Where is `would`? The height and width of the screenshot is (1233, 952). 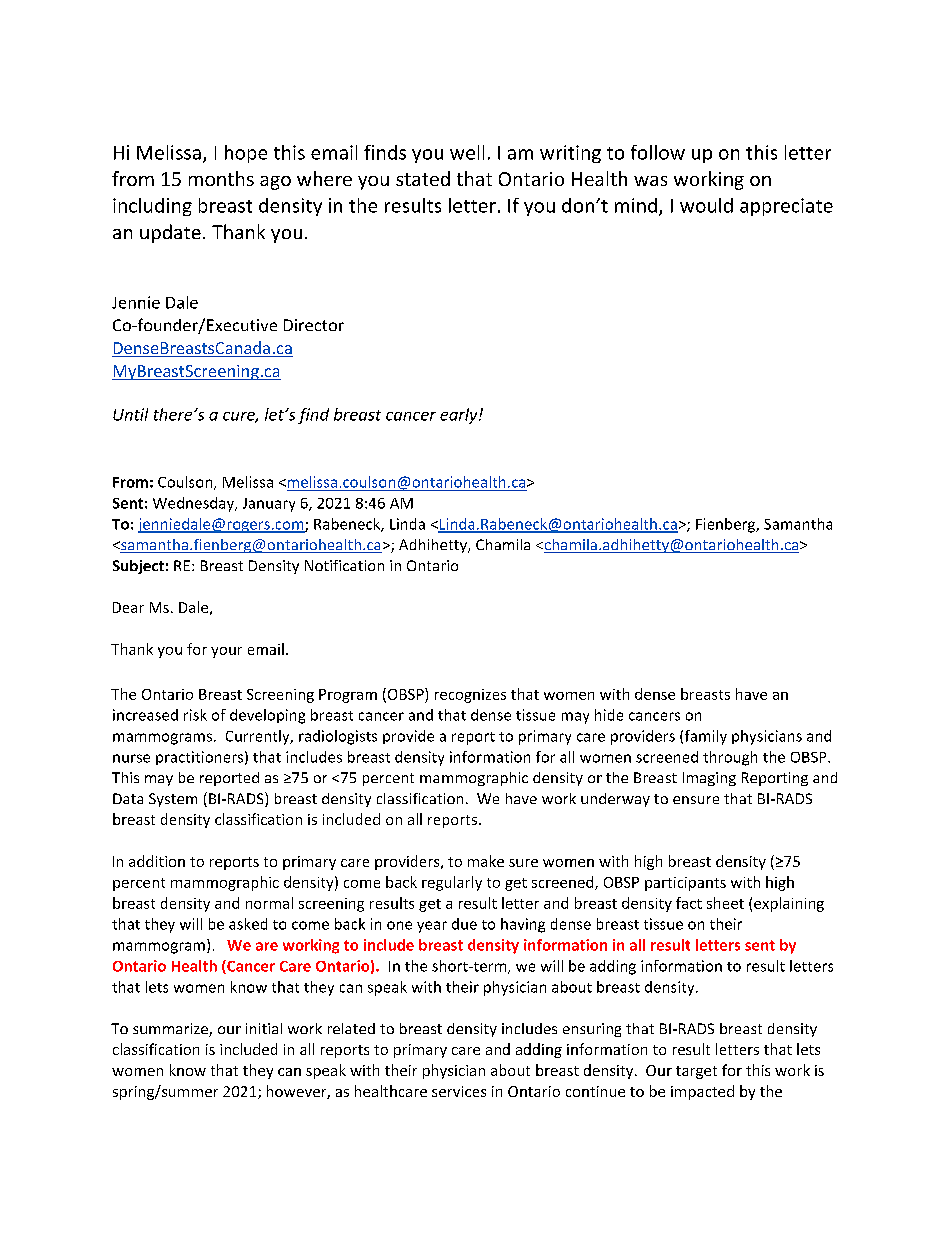 would is located at coordinates (706, 205).
